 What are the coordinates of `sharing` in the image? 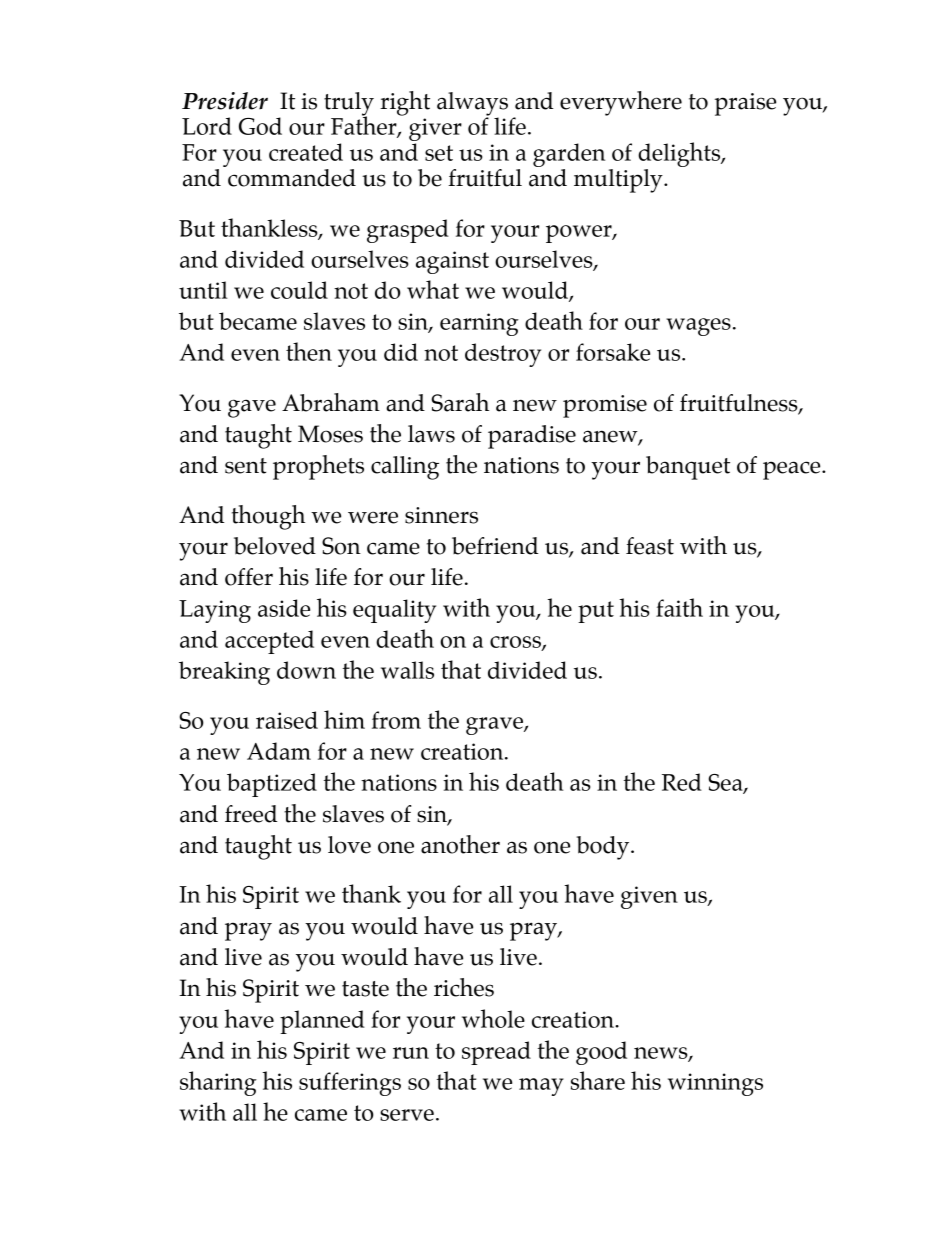 It's located at (218, 1083).
